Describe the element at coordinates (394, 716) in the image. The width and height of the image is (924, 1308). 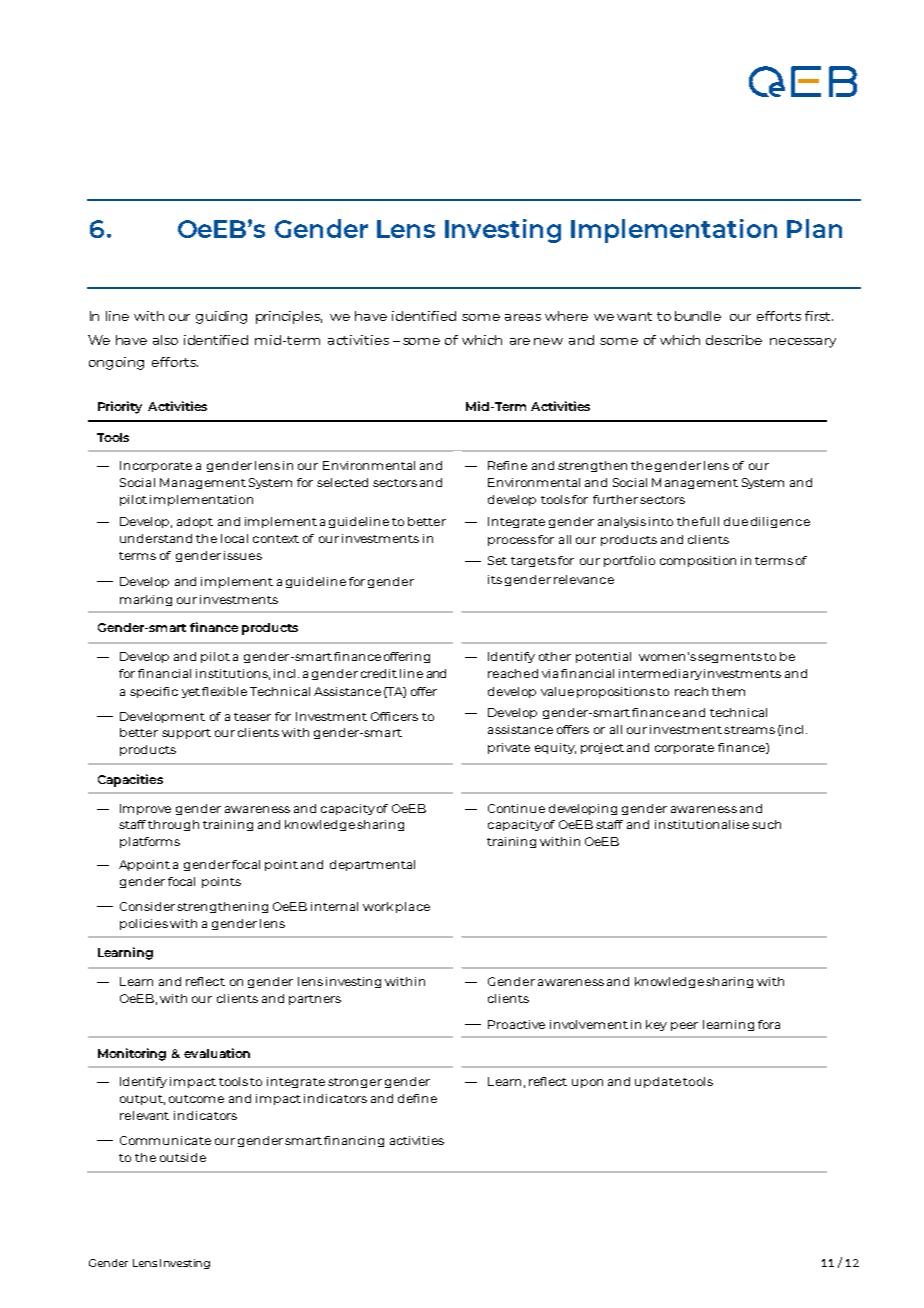
I see `Officers` at that location.
